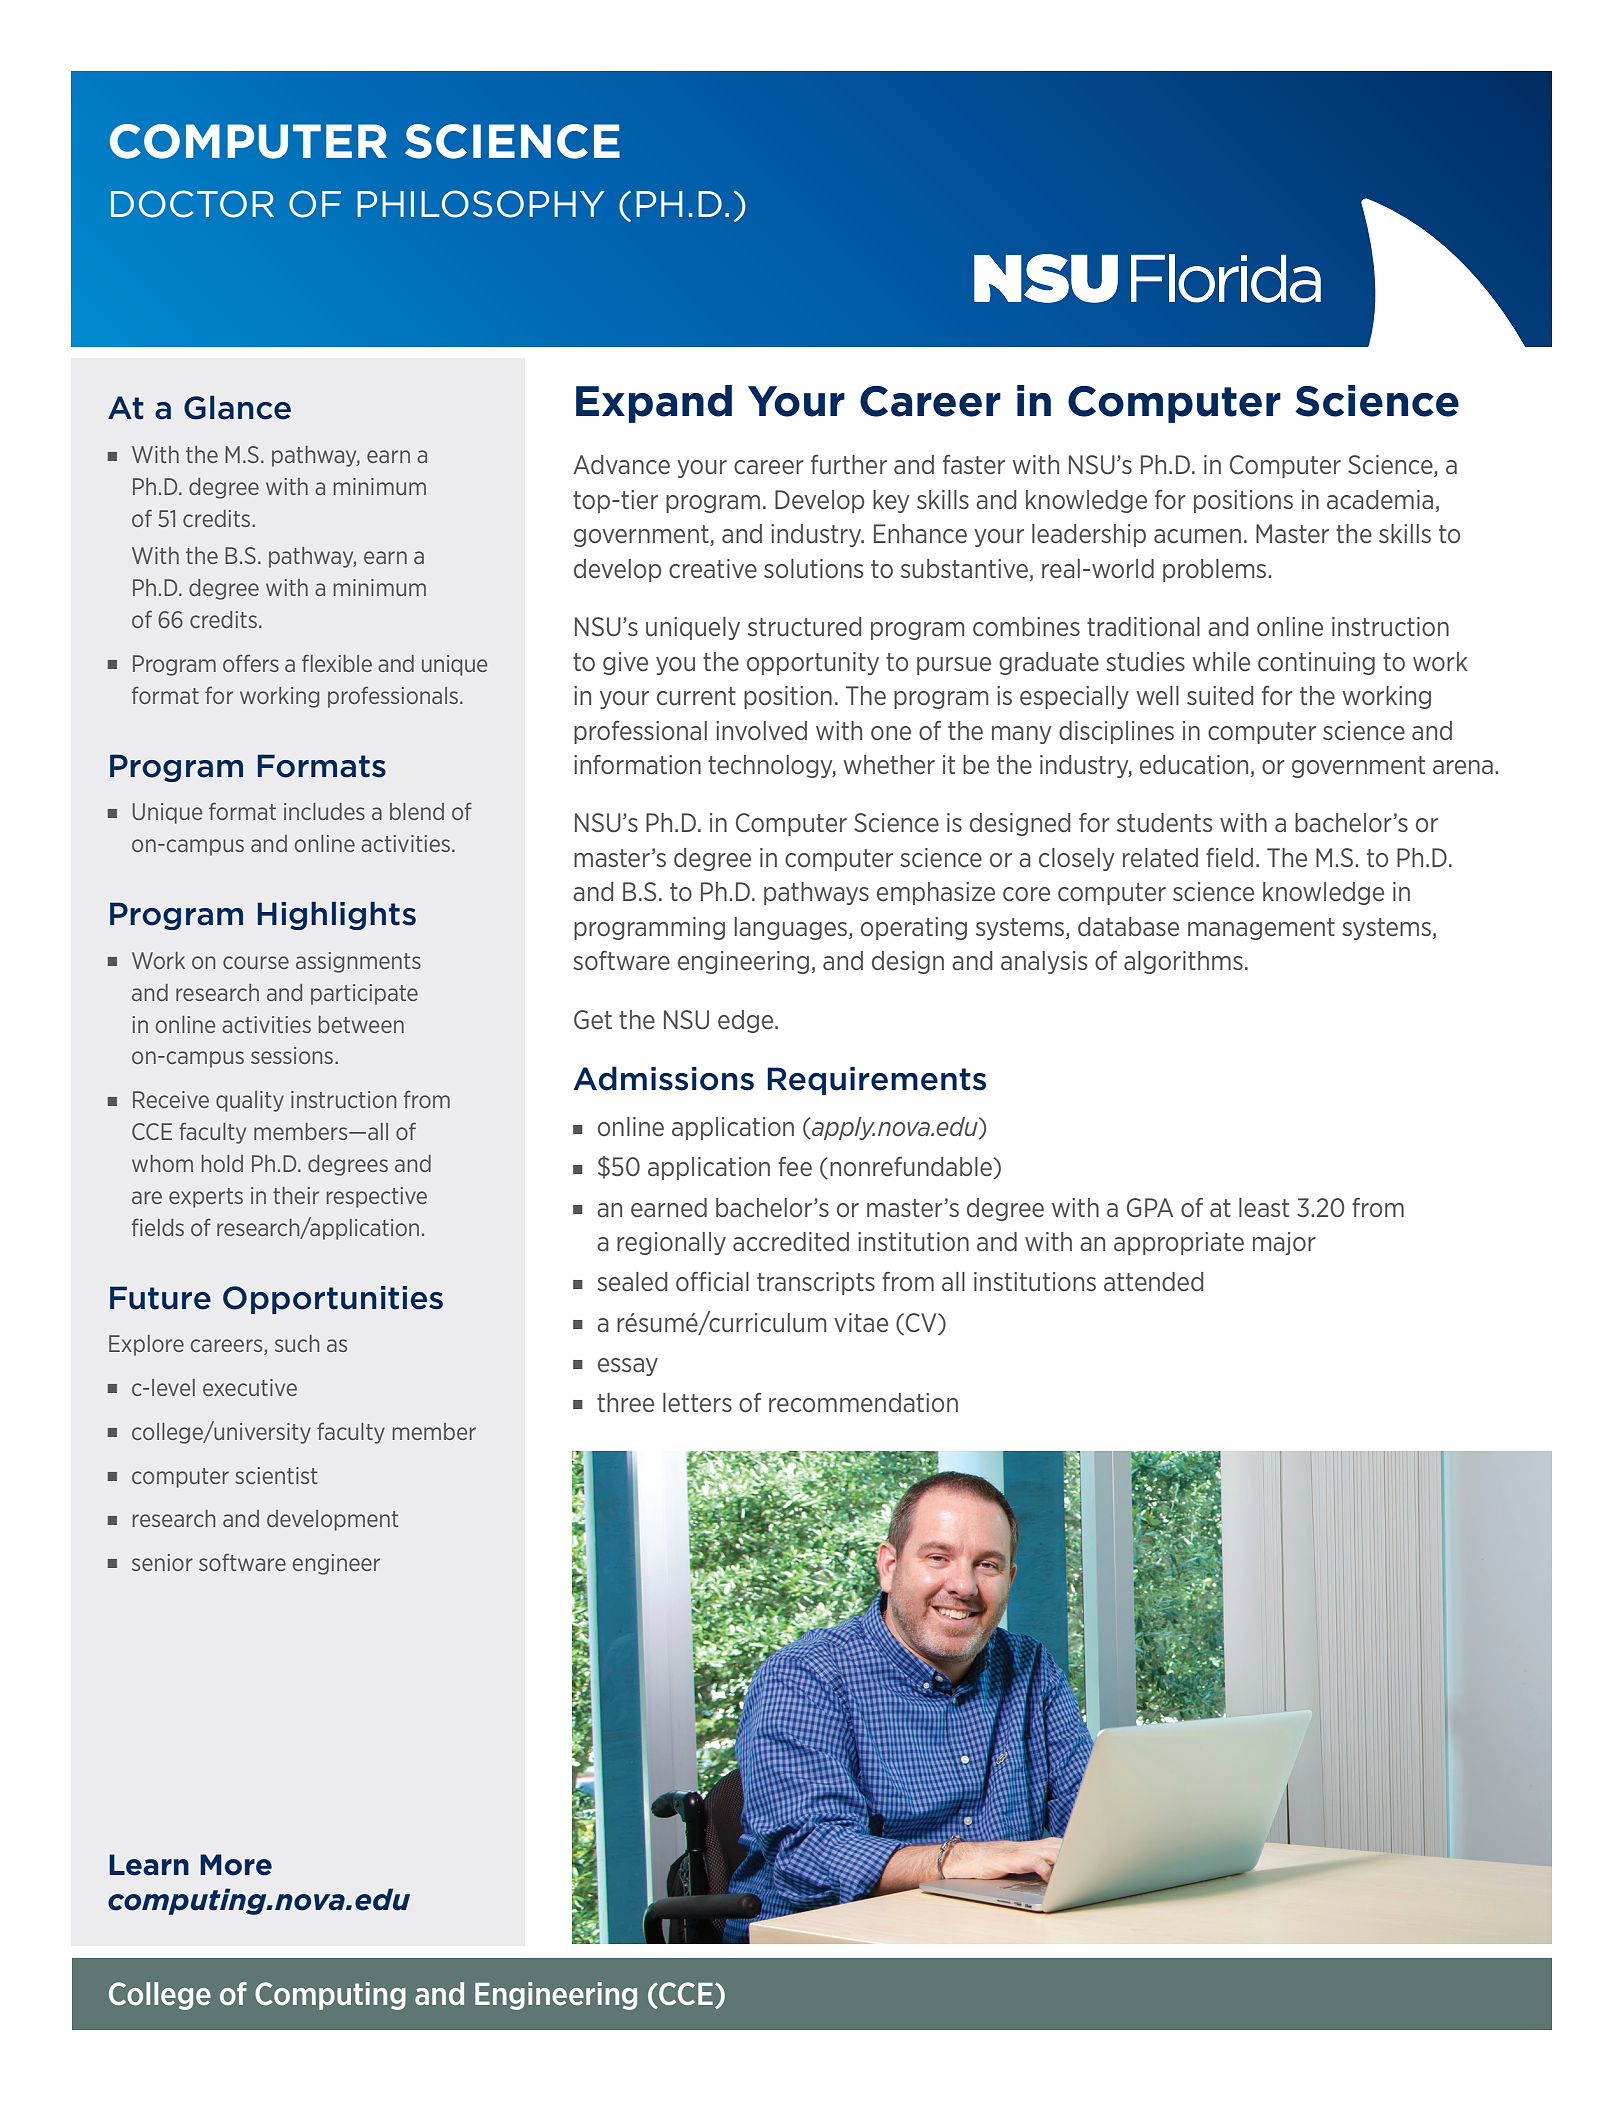  I want to click on Expand, so click(654, 404).
